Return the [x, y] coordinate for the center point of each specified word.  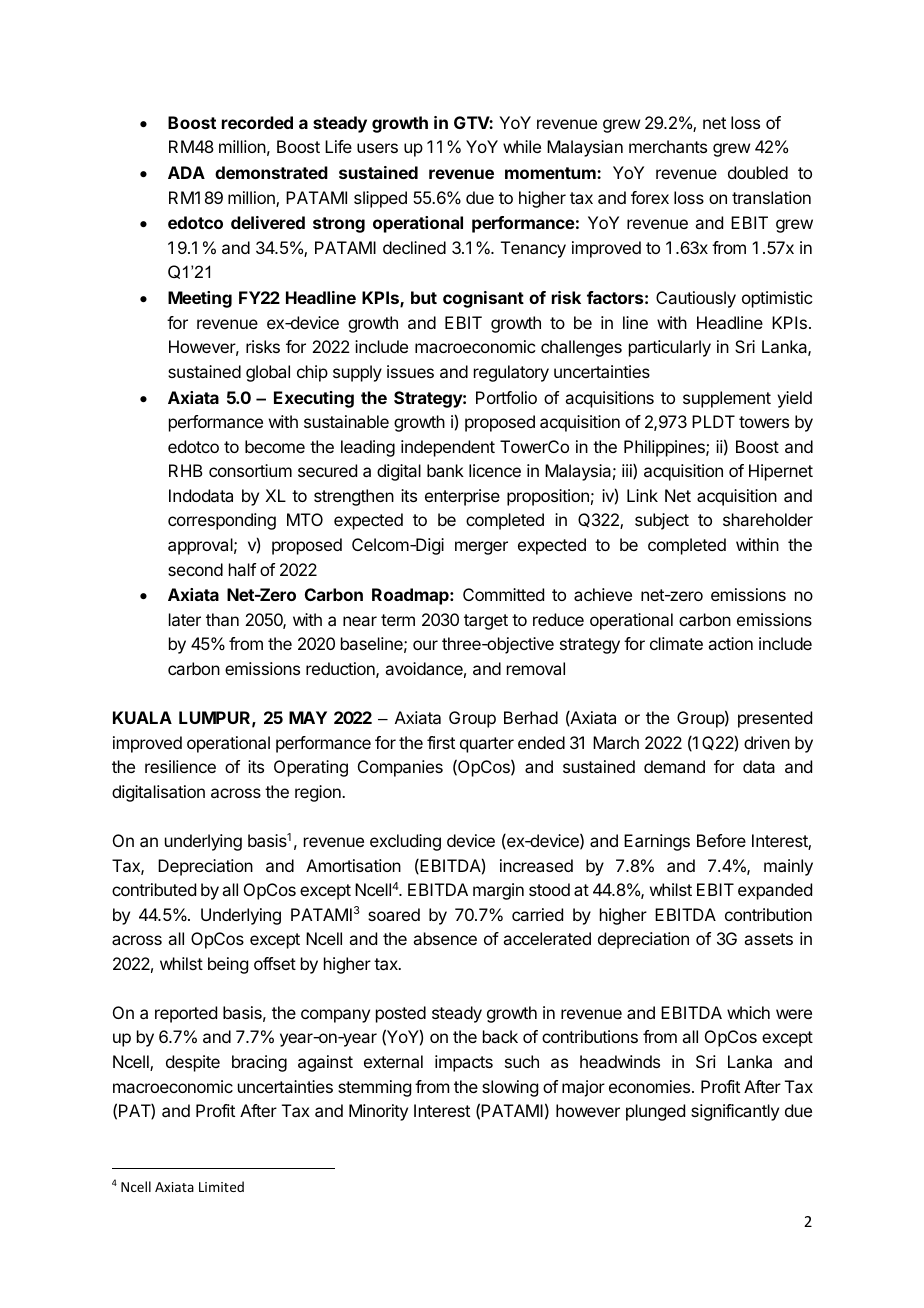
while [522, 146]
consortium [250, 470]
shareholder [768, 519]
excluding [405, 842]
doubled [758, 172]
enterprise [462, 497]
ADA [186, 172]
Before [721, 840]
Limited [221, 1186]
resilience [180, 766]
